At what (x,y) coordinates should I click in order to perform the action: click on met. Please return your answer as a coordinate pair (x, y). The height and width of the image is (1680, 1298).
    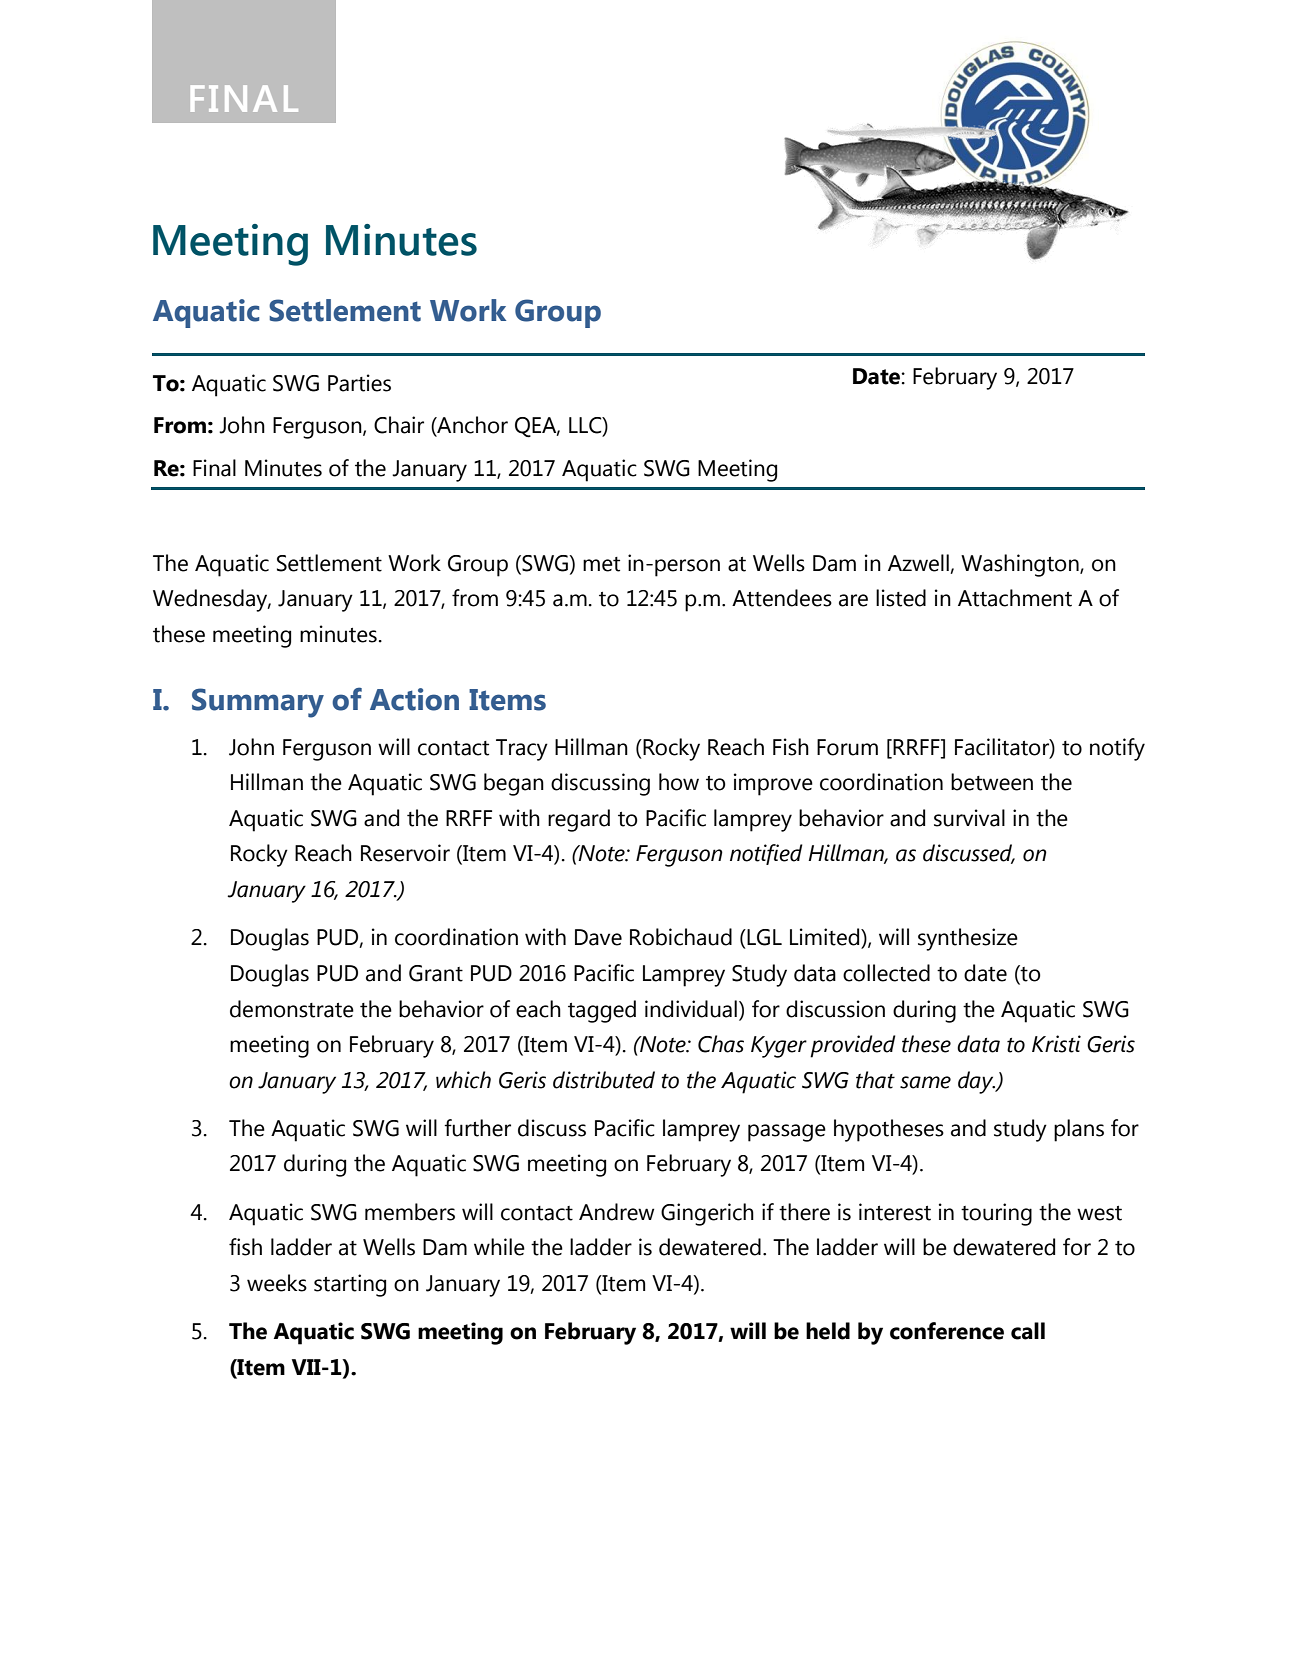
    Looking at the image, I should click on (601, 564).
